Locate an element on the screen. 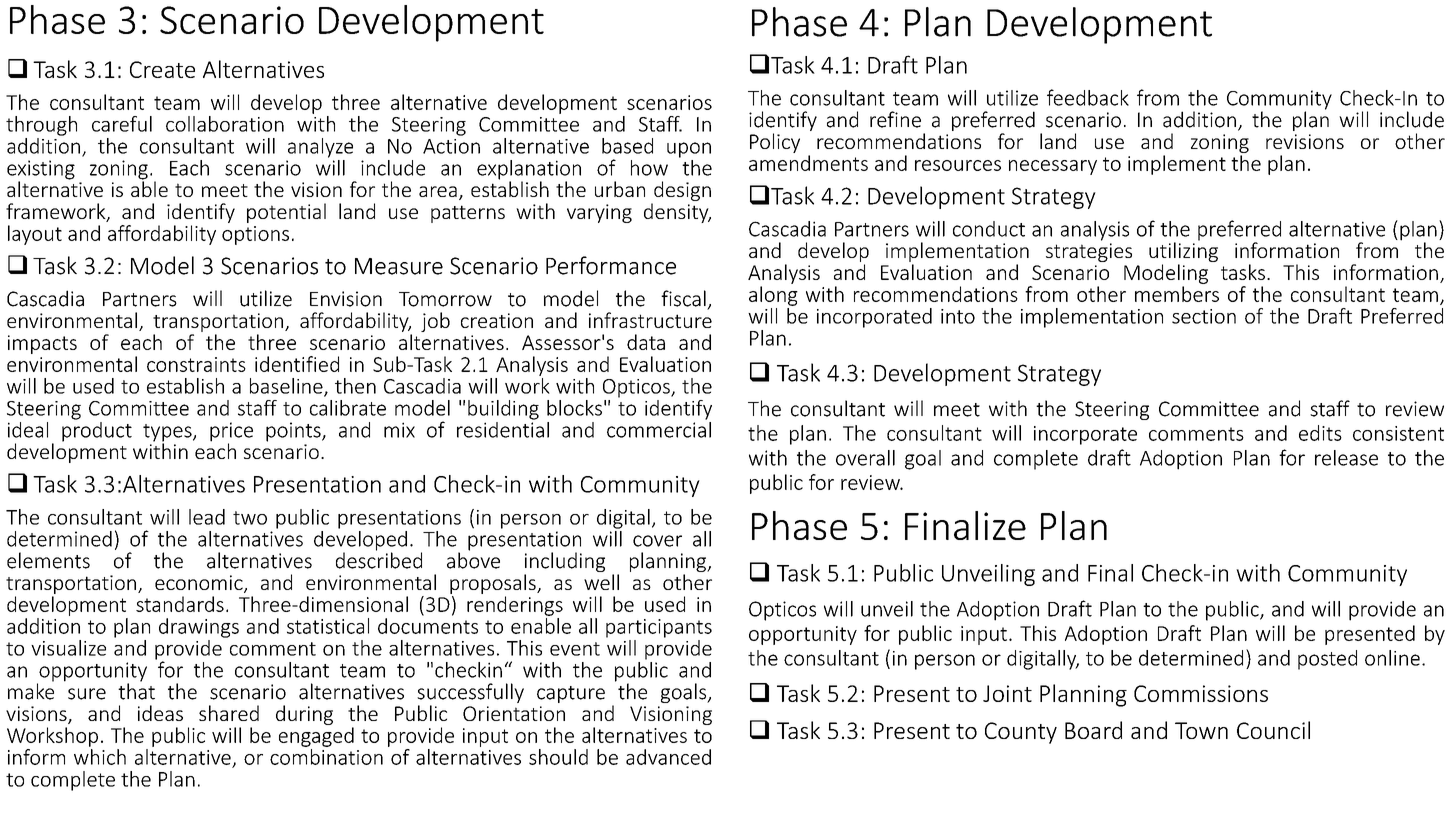  types is located at coordinates (168, 434).
